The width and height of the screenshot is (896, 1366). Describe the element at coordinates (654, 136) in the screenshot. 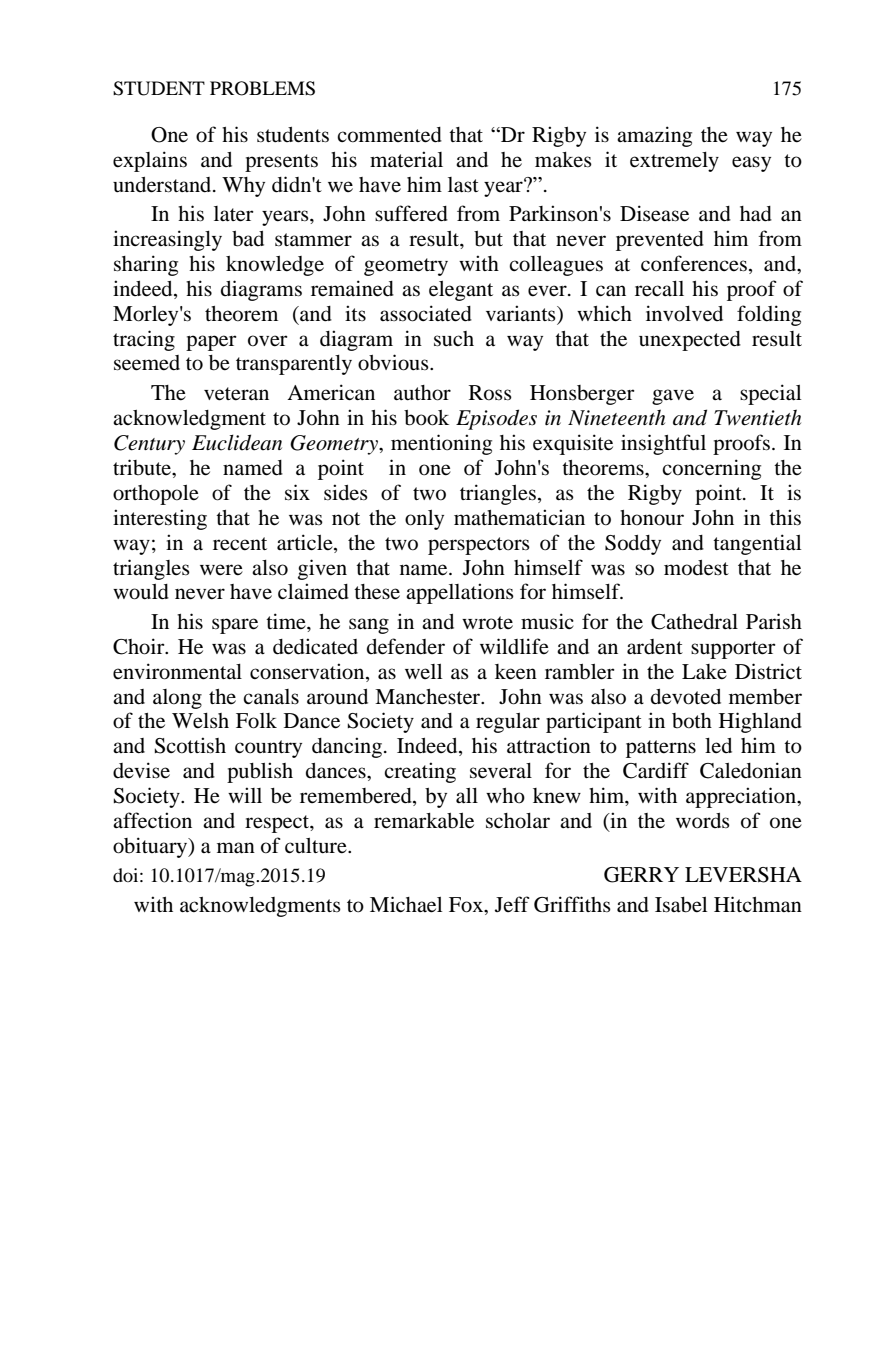

I see `amazing` at that location.
